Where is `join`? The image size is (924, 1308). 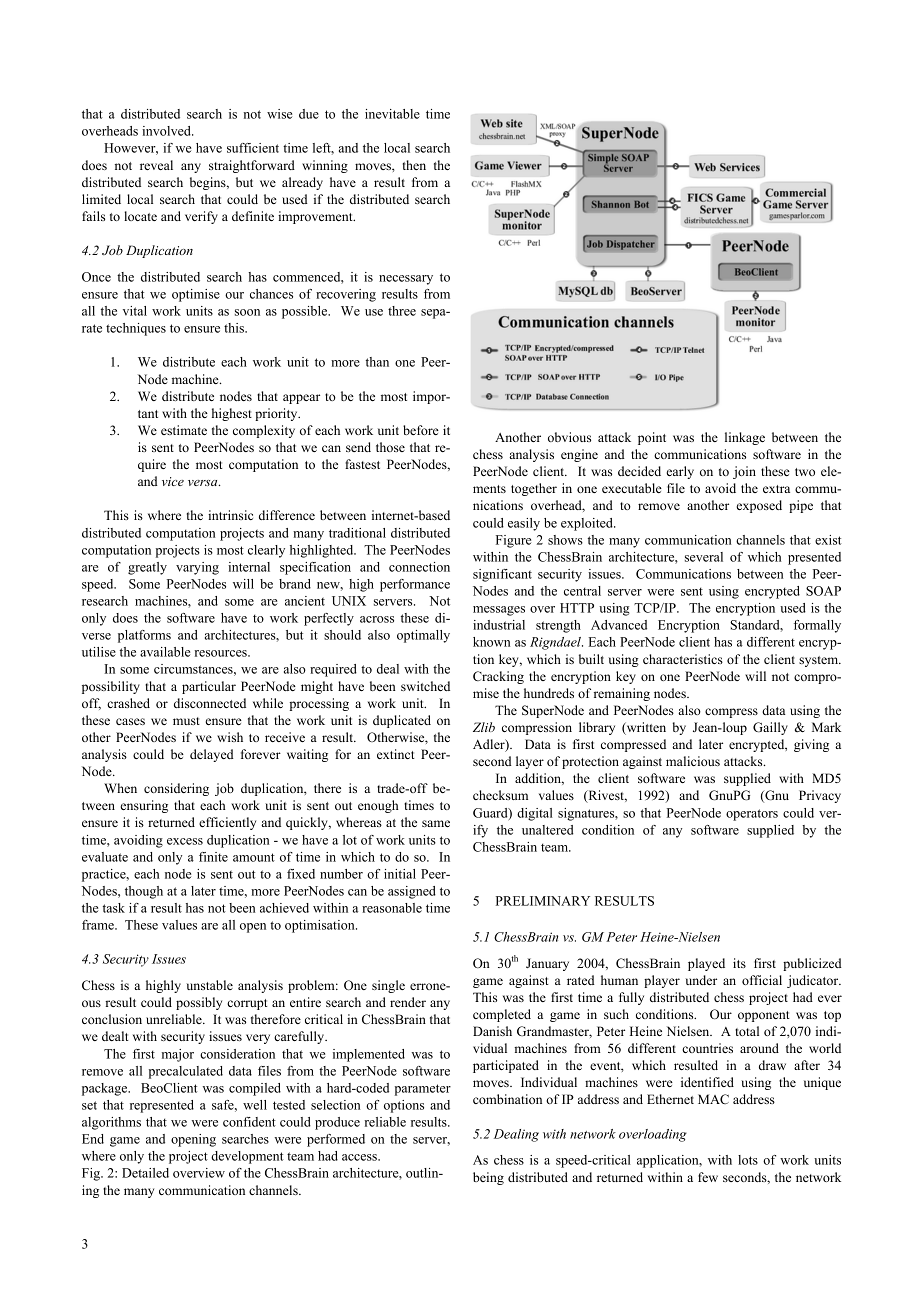
join is located at coordinates (744, 472).
